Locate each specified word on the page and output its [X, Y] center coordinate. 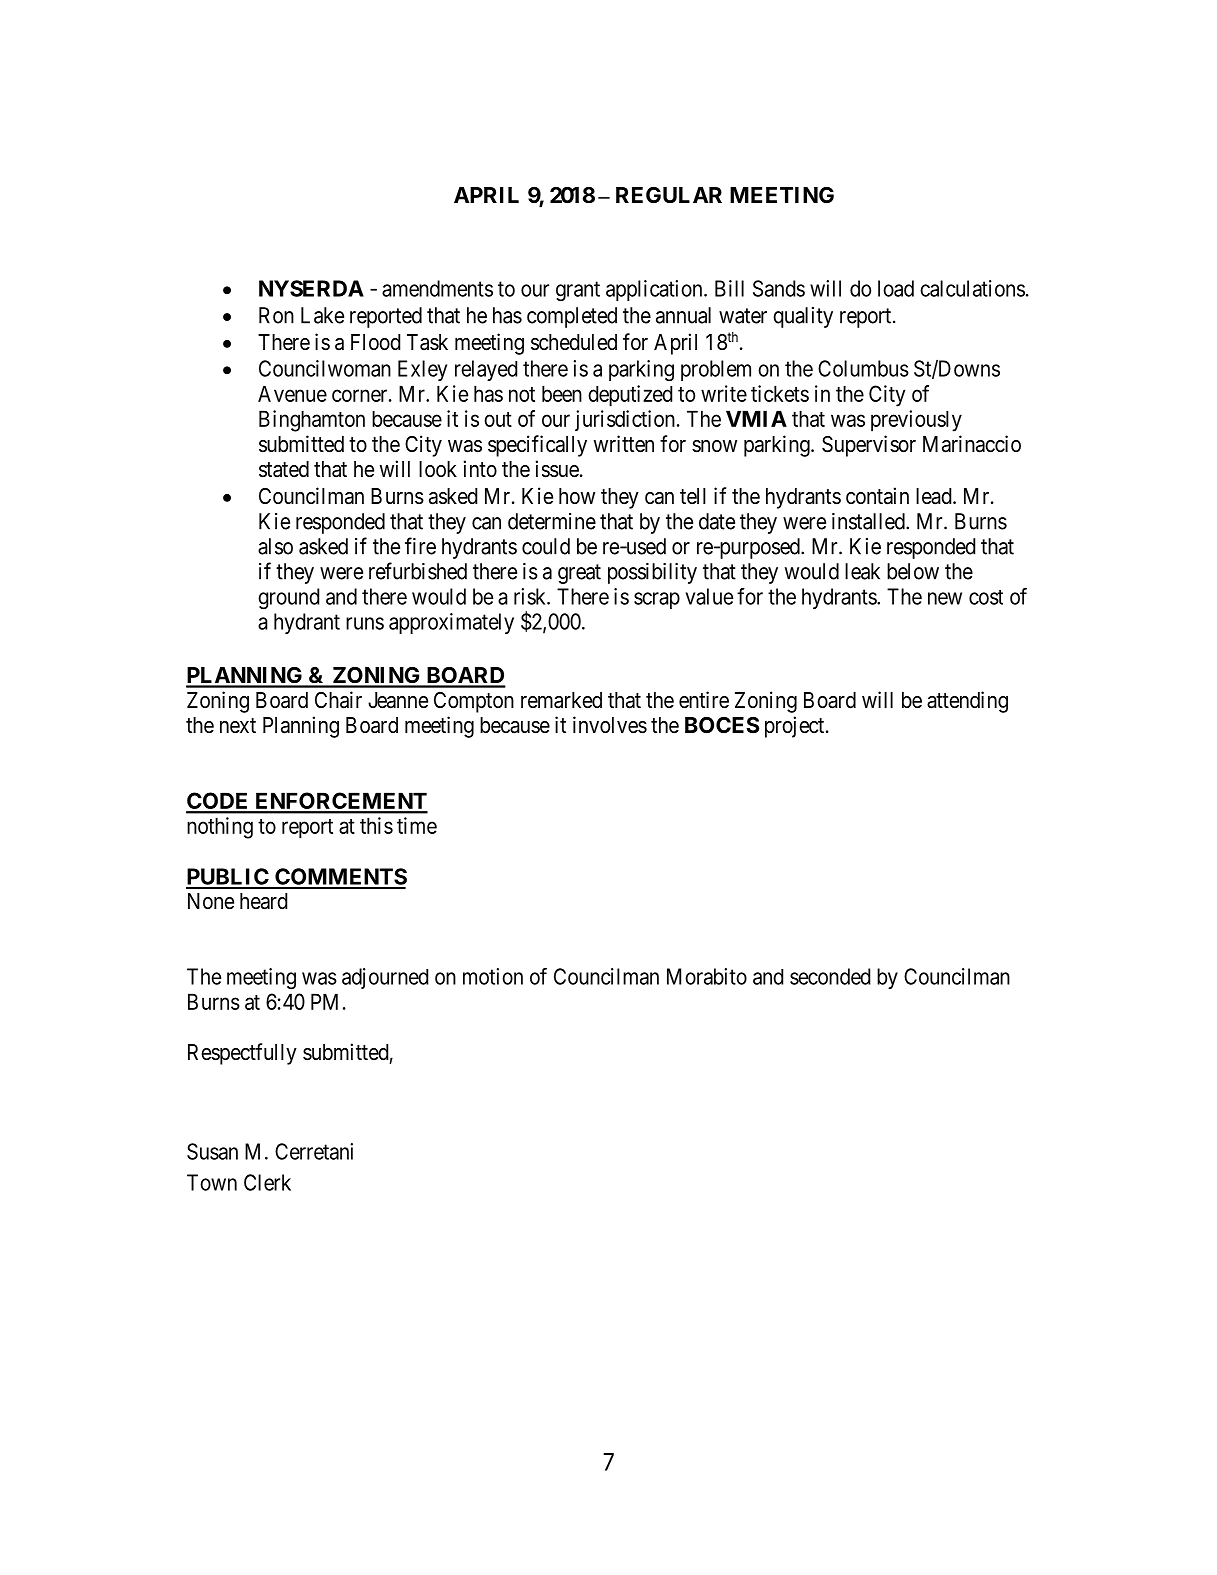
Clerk [267, 1182]
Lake [322, 315]
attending [967, 702]
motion [493, 976]
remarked [561, 700]
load [896, 288]
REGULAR [669, 195]
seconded [830, 976]
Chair [338, 700]
